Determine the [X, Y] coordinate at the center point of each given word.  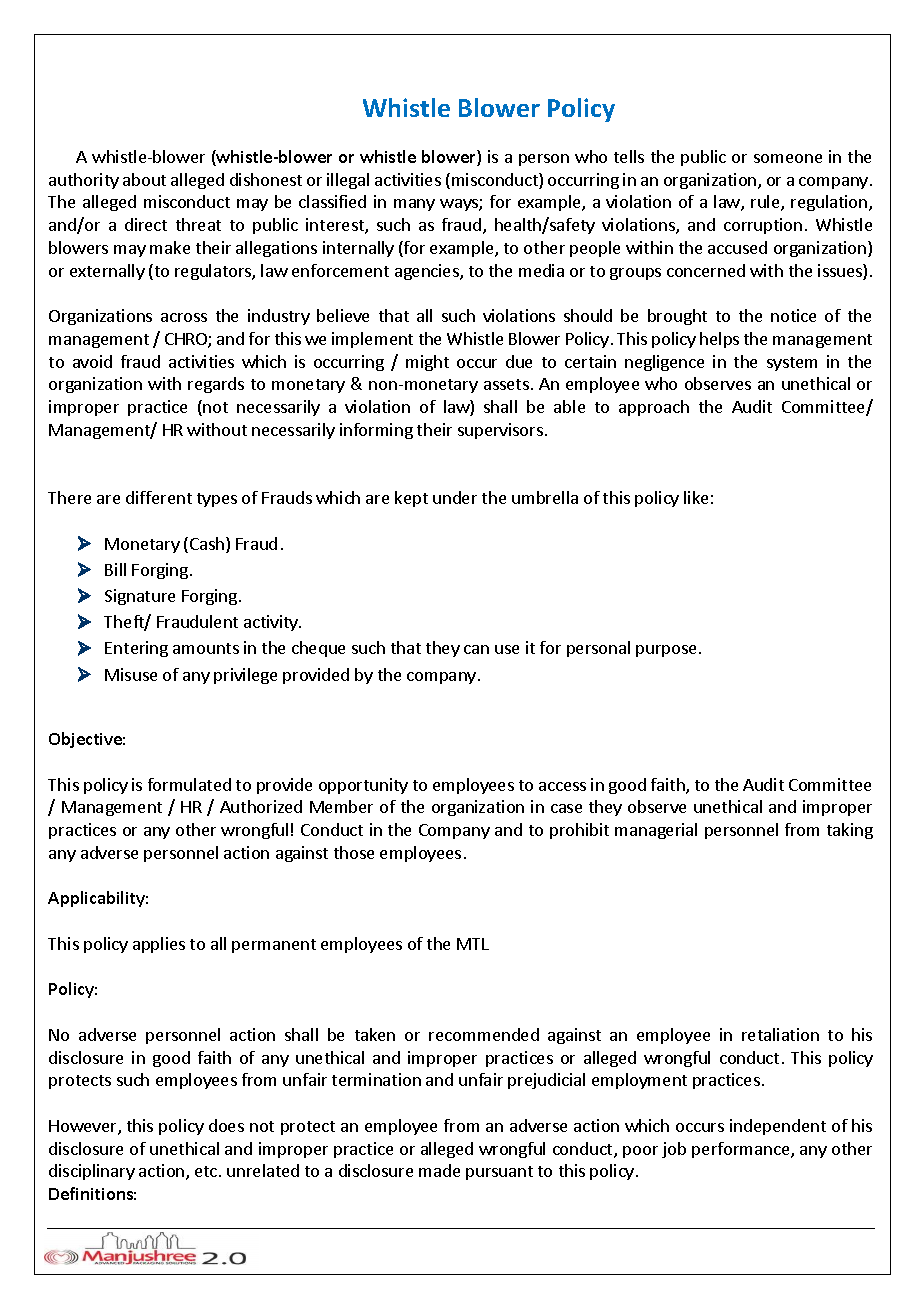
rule [766, 203]
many [414, 205]
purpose [668, 651]
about [144, 179]
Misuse [131, 674]
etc [207, 1171]
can [476, 649]
